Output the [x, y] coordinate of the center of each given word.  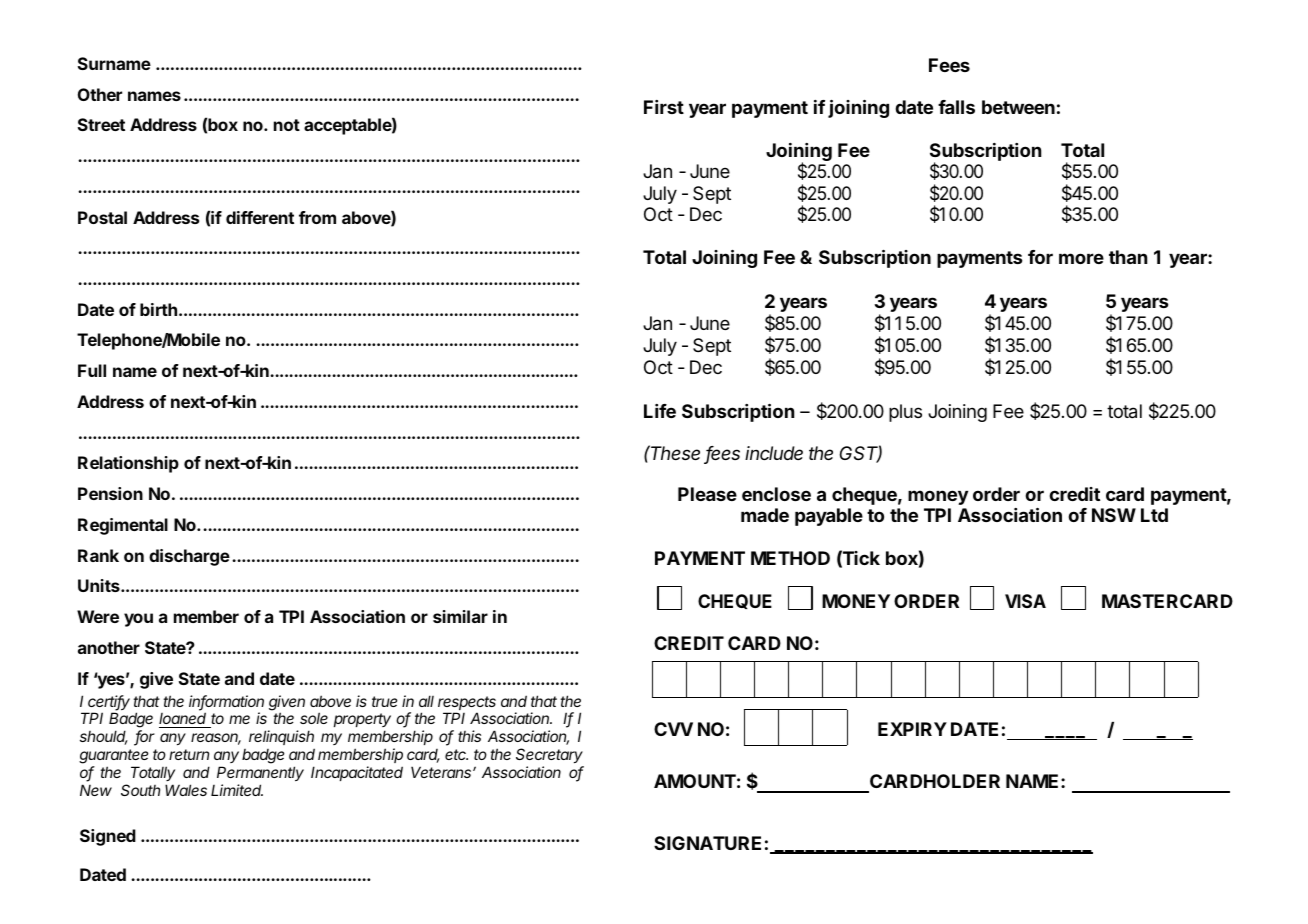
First [664, 107]
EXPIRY [912, 729]
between [1018, 107]
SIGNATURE [707, 843]
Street [101, 124]
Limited [237, 790]
